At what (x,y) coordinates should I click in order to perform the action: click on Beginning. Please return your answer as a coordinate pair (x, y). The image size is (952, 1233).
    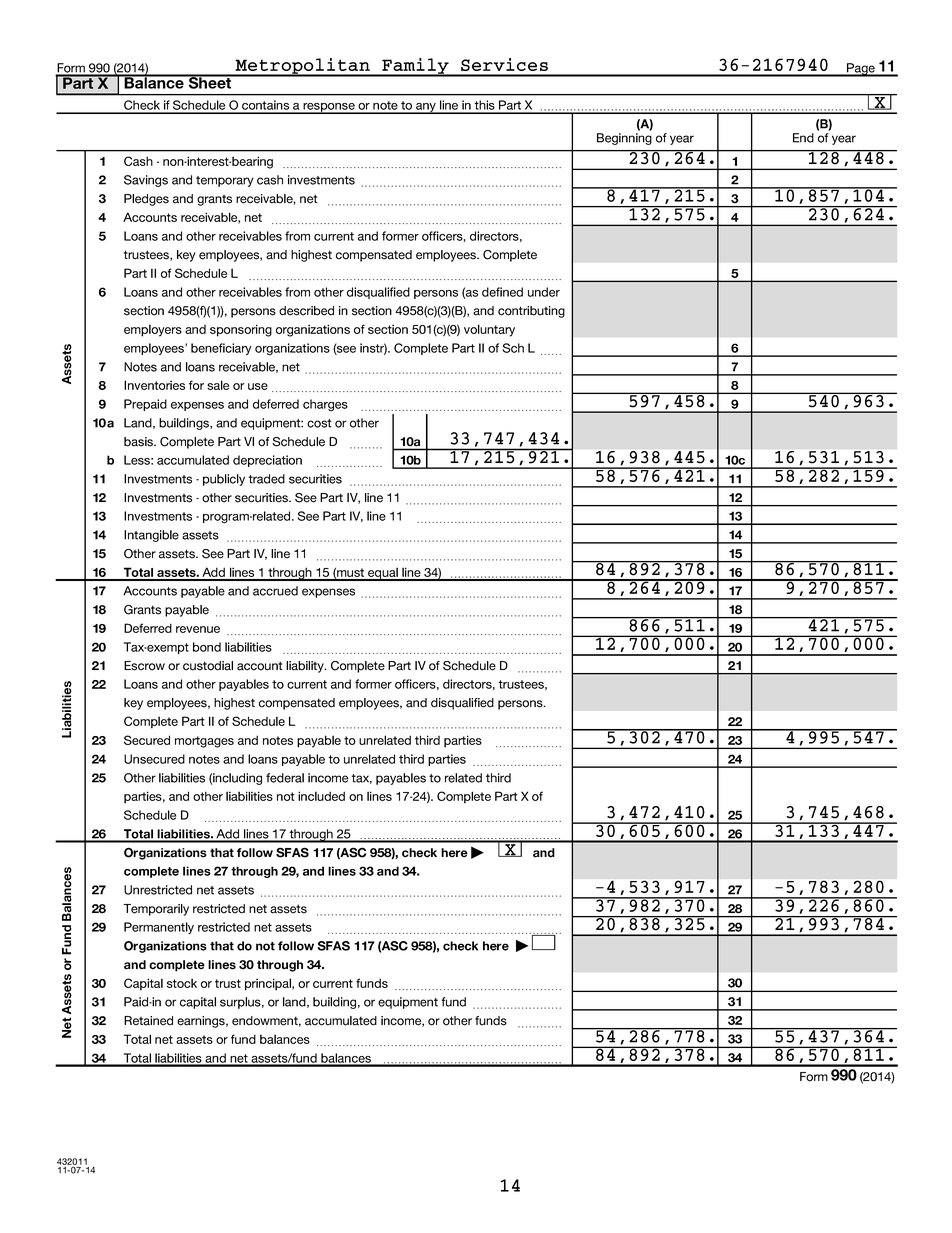
    Looking at the image, I should click on (624, 139).
